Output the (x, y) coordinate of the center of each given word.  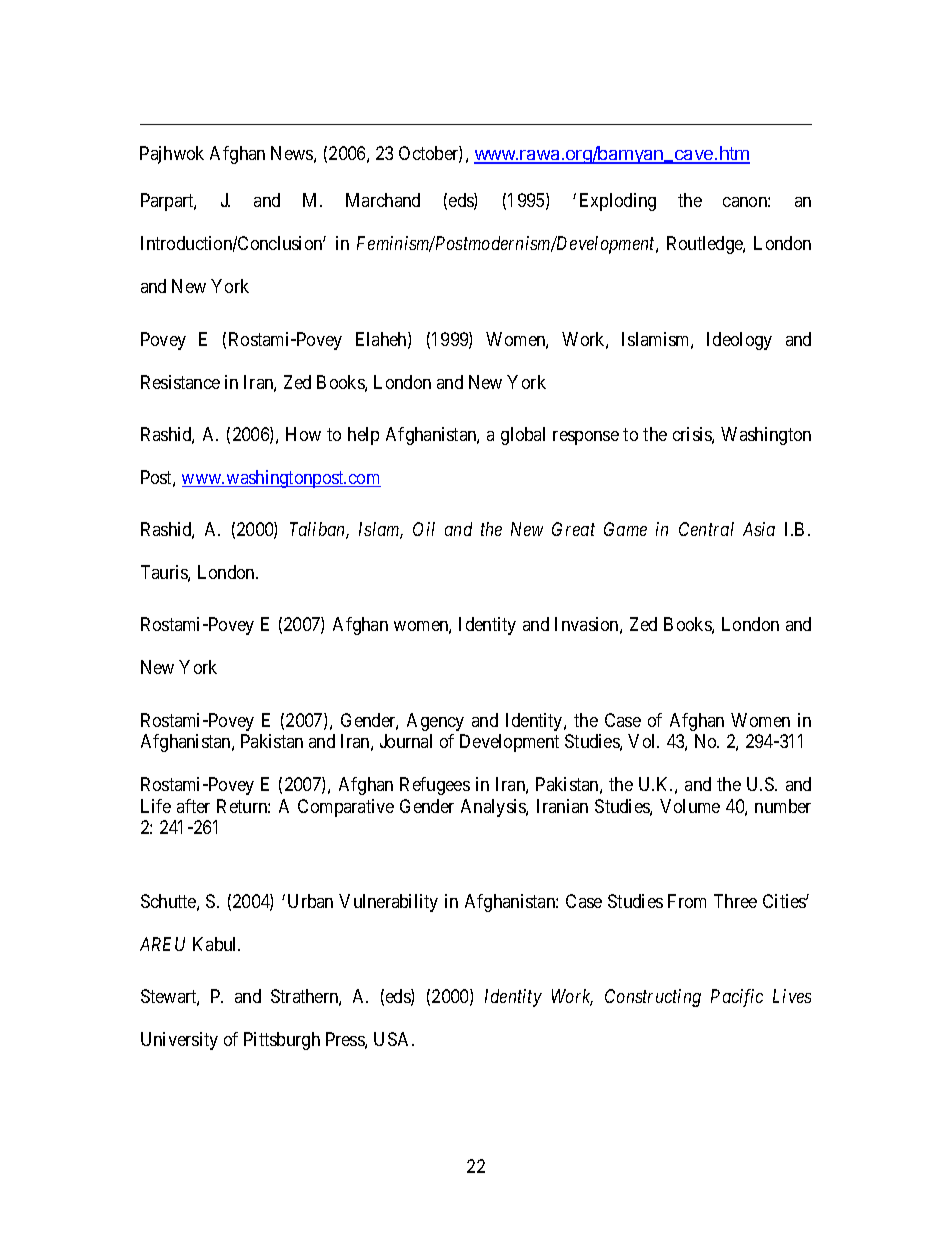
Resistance (180, 382)
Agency (435, 722)
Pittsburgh (282, 1041)
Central (706, 529)
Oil (424, 529)
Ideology (739, 341)
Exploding (618, 202)
